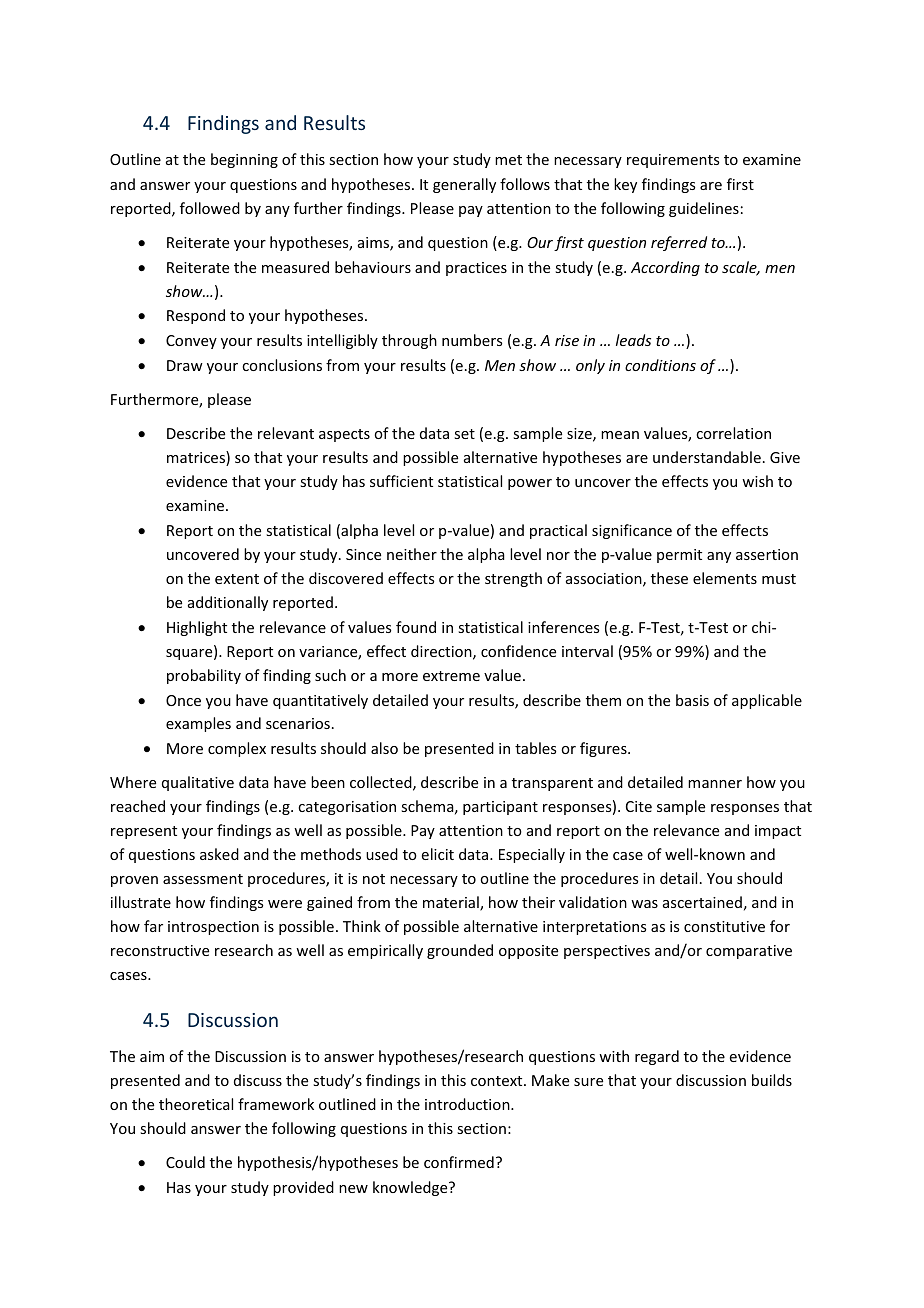 The image size is (924, 1308). Describe the element at coordinates (772, 1080) in the image. I see `builds` at that location.
